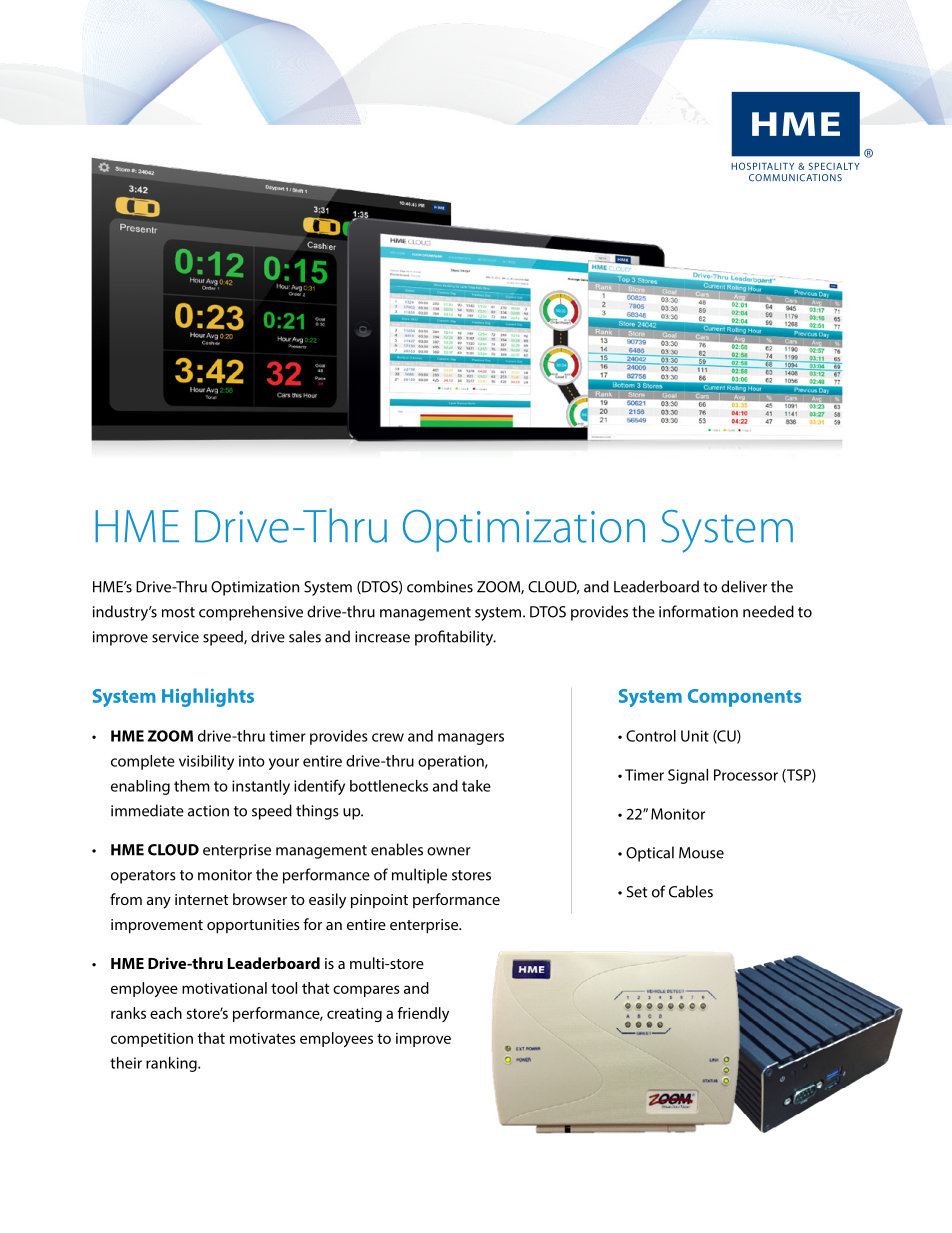 This page has height=1233, width=952. I want to click on internet, so click(202, 899).
